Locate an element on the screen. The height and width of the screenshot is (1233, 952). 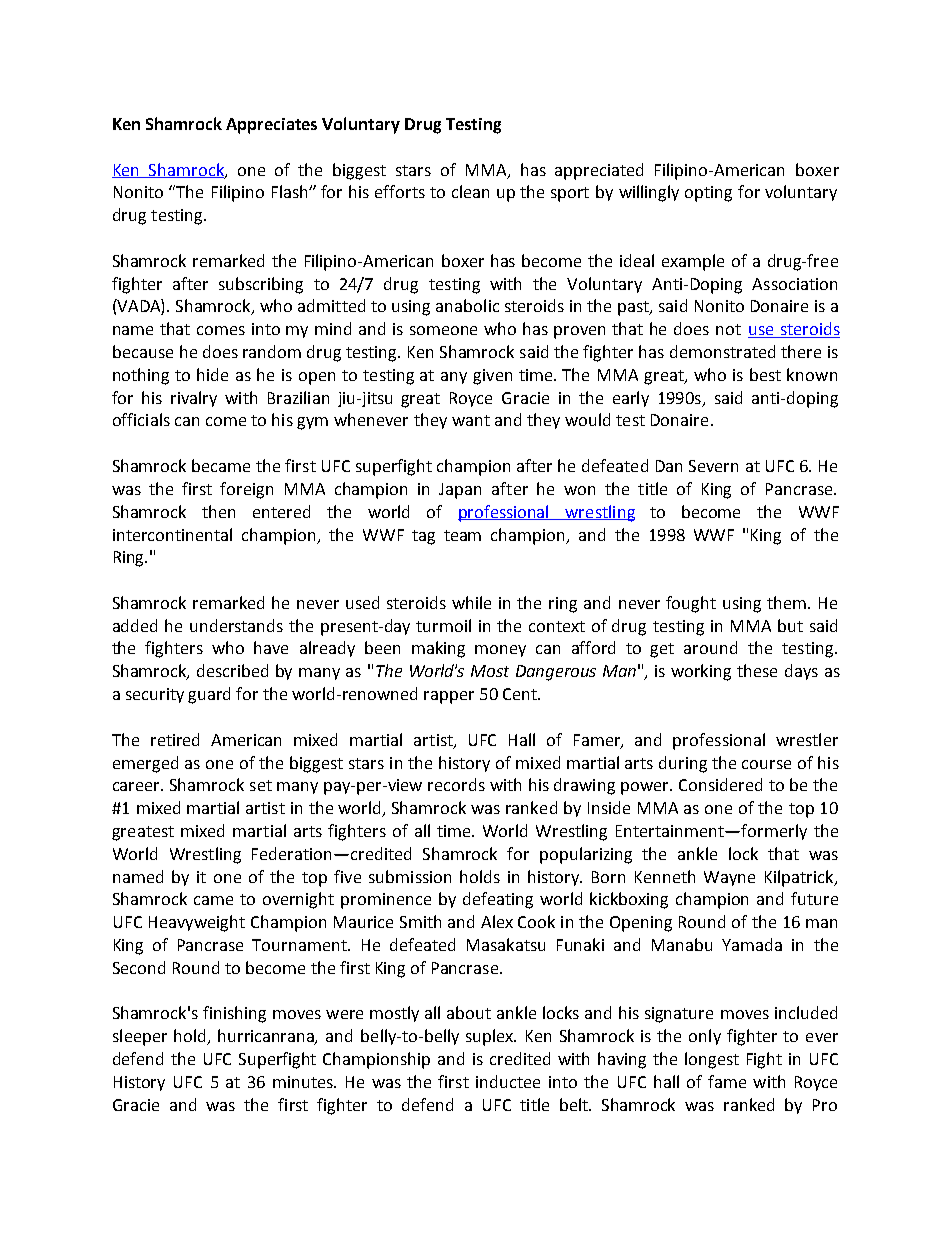
finishing is located at coordinates (234, 1014).
